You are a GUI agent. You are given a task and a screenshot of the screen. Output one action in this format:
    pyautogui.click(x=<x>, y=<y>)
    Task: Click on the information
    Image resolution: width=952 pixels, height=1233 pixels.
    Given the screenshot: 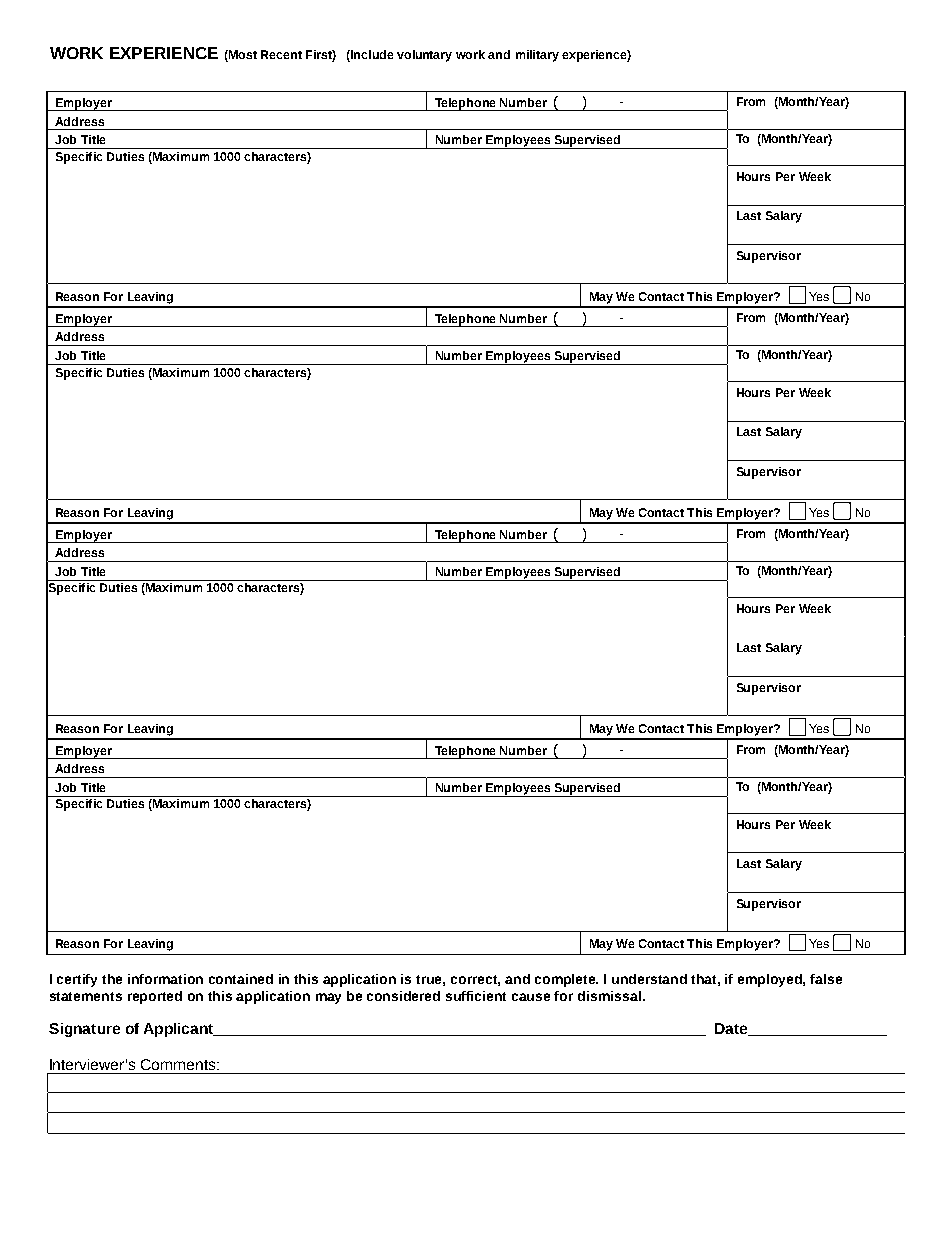 What is the action you would take?
    pyautogui.click(x=165, y=979)
